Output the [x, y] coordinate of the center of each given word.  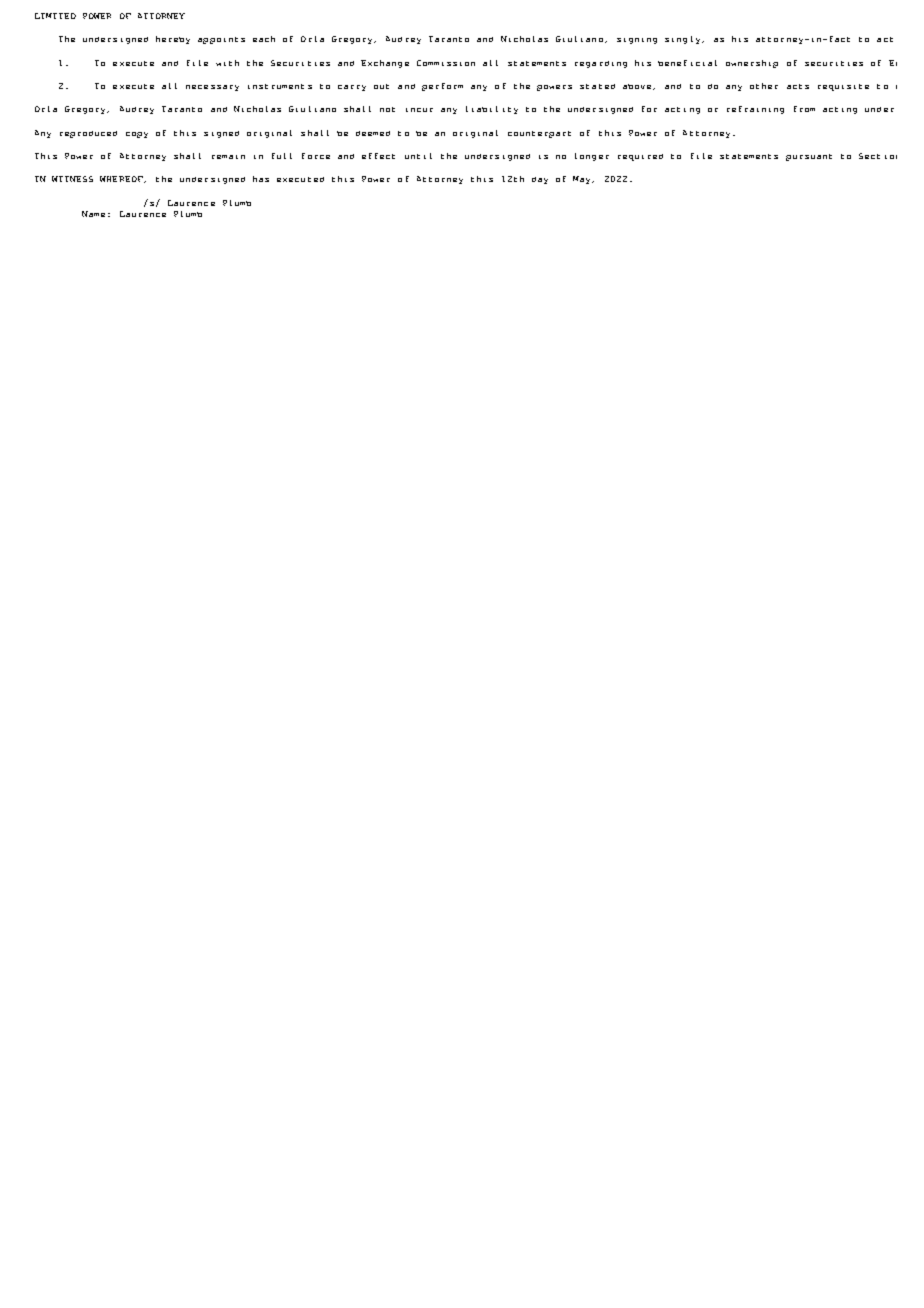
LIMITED [55, 16]
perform [442, 87]
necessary [212, 88]
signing [637, 41]
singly [684, 40]
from [804, 109]
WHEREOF [122, 179]
